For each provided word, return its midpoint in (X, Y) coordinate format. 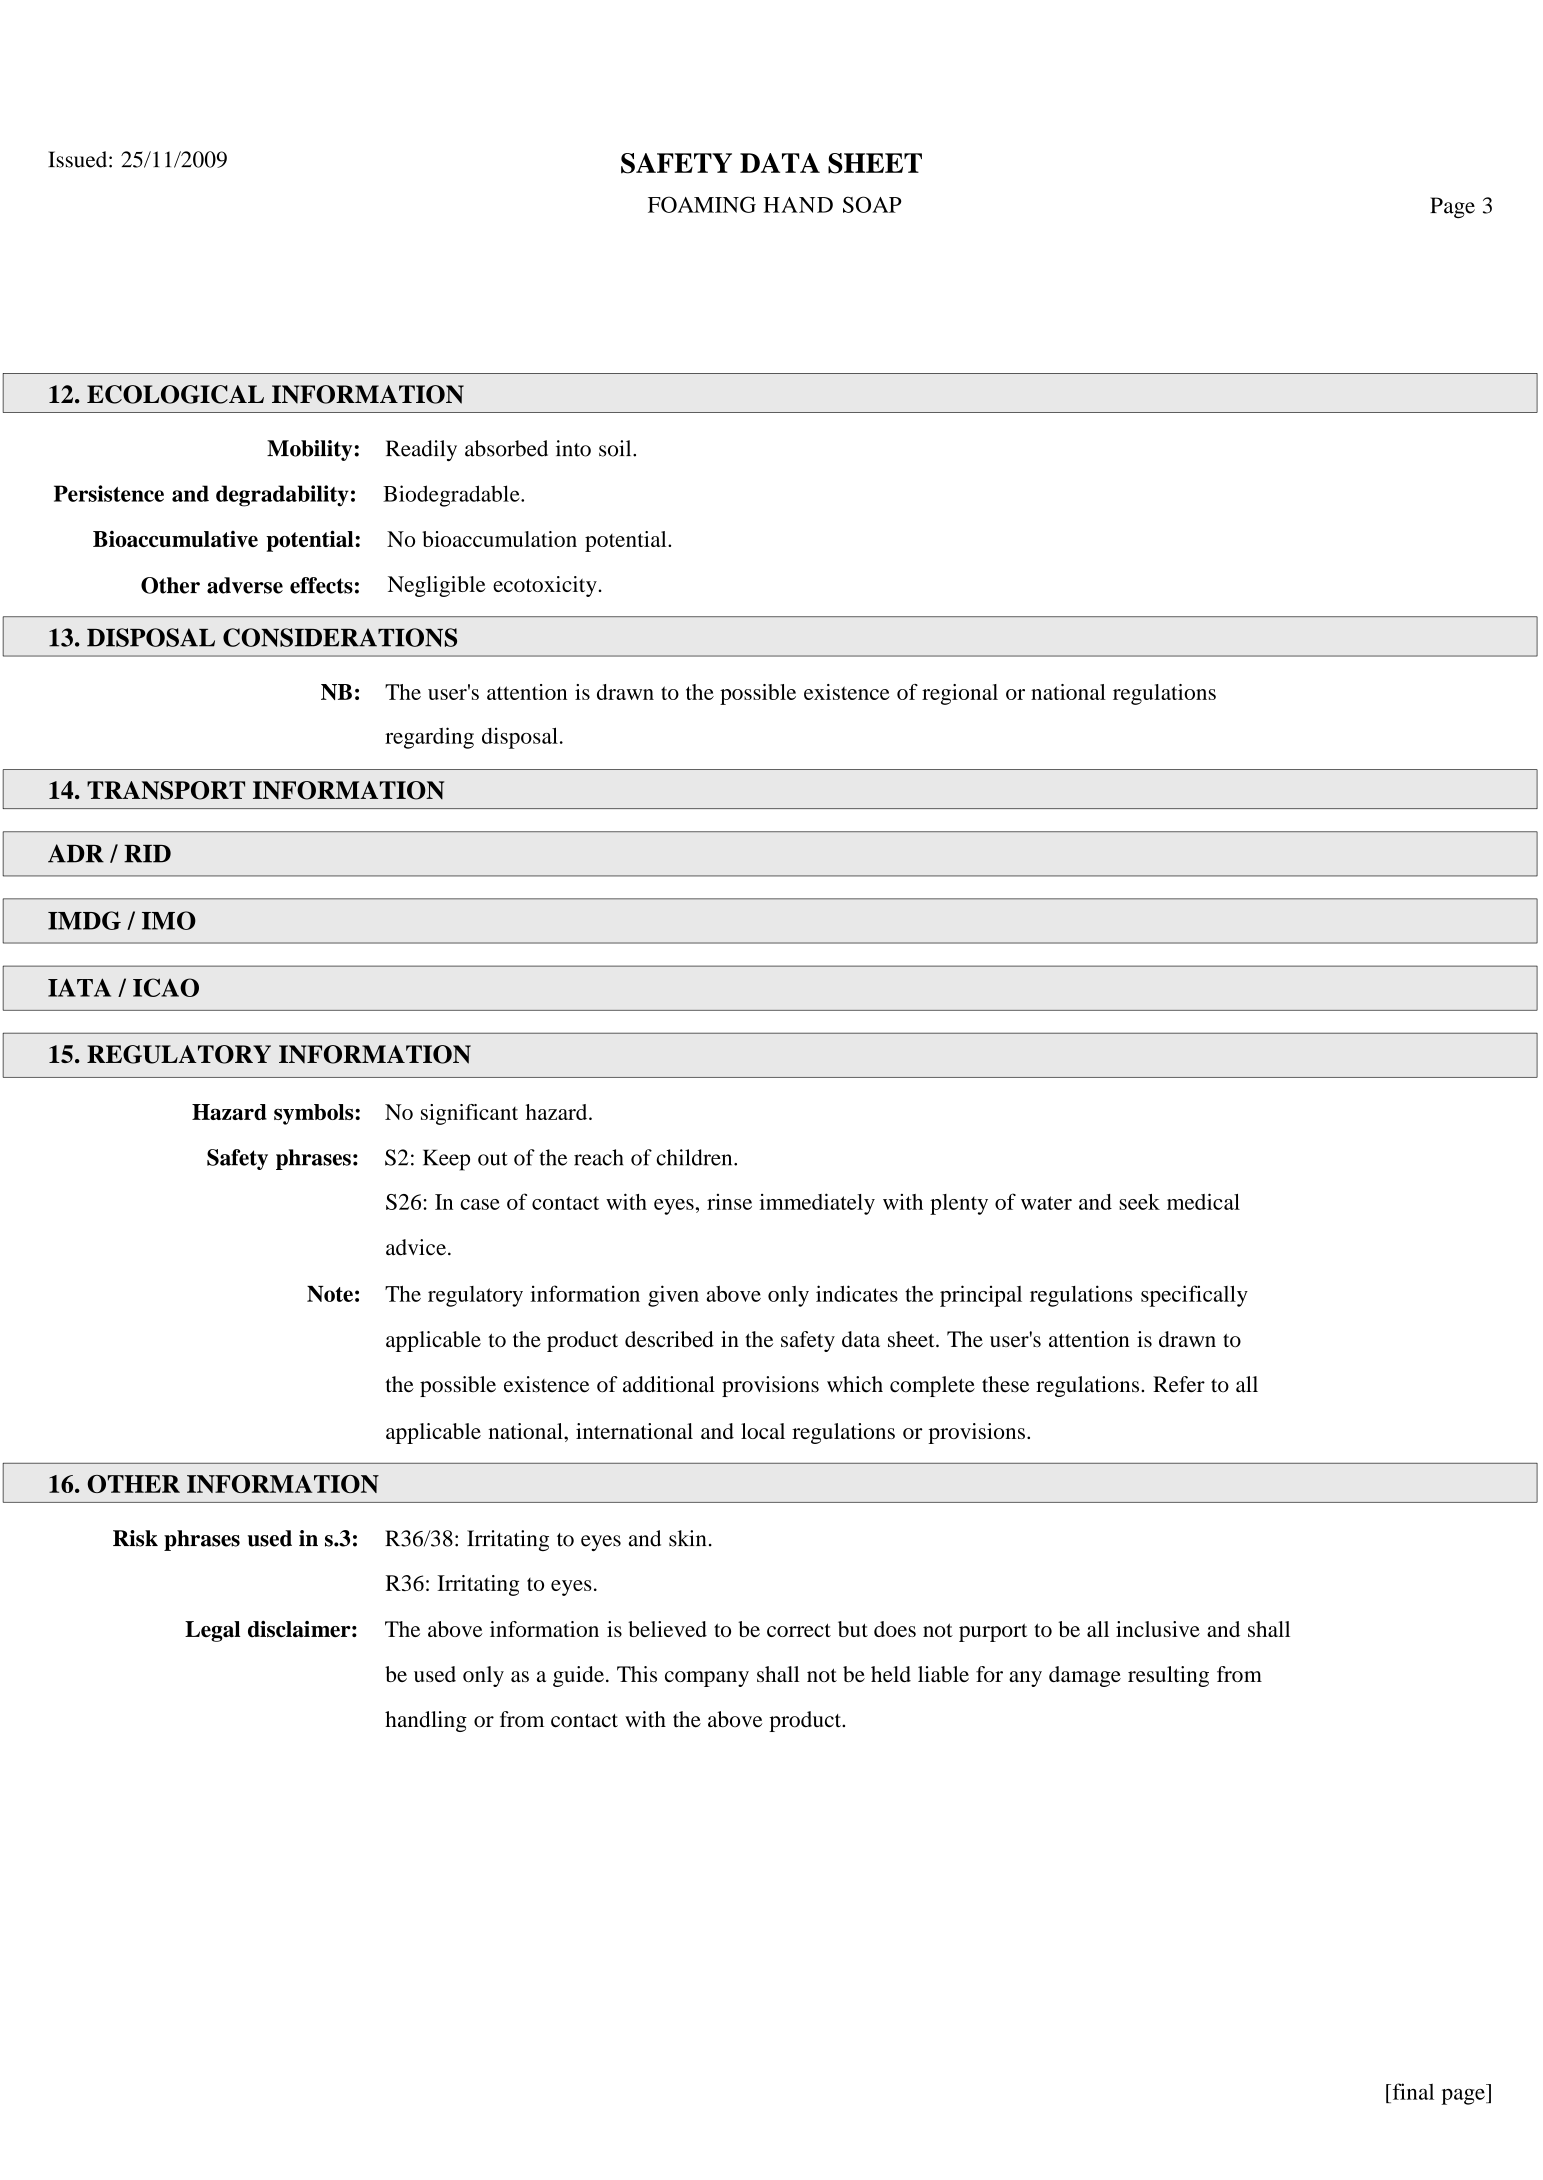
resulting (1168, 1676)
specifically (1194, 1296)
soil (616, 448)
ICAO (166, 987)
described (669, 1339)
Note (330, 1294)
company (707, 1679)
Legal (212, 1631)
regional (960, 694)
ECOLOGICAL (175, 394)
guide (578, 1676)
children (696, 1157)
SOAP (872, 204)
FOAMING (702, 204)
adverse (245, 585)
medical (1203, 1201)
